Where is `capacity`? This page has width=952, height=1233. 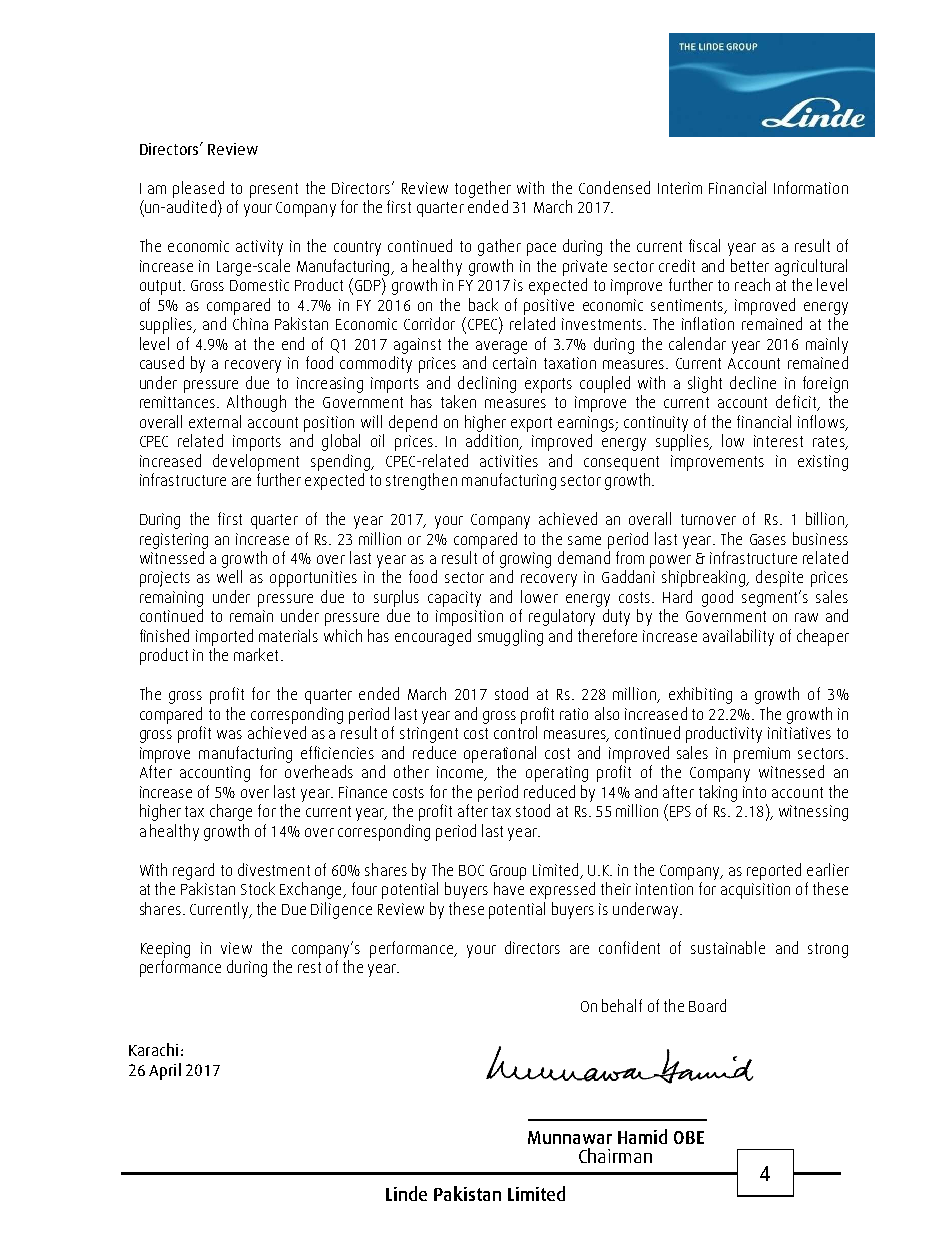
capacity is located at coordinates (454, 599).
